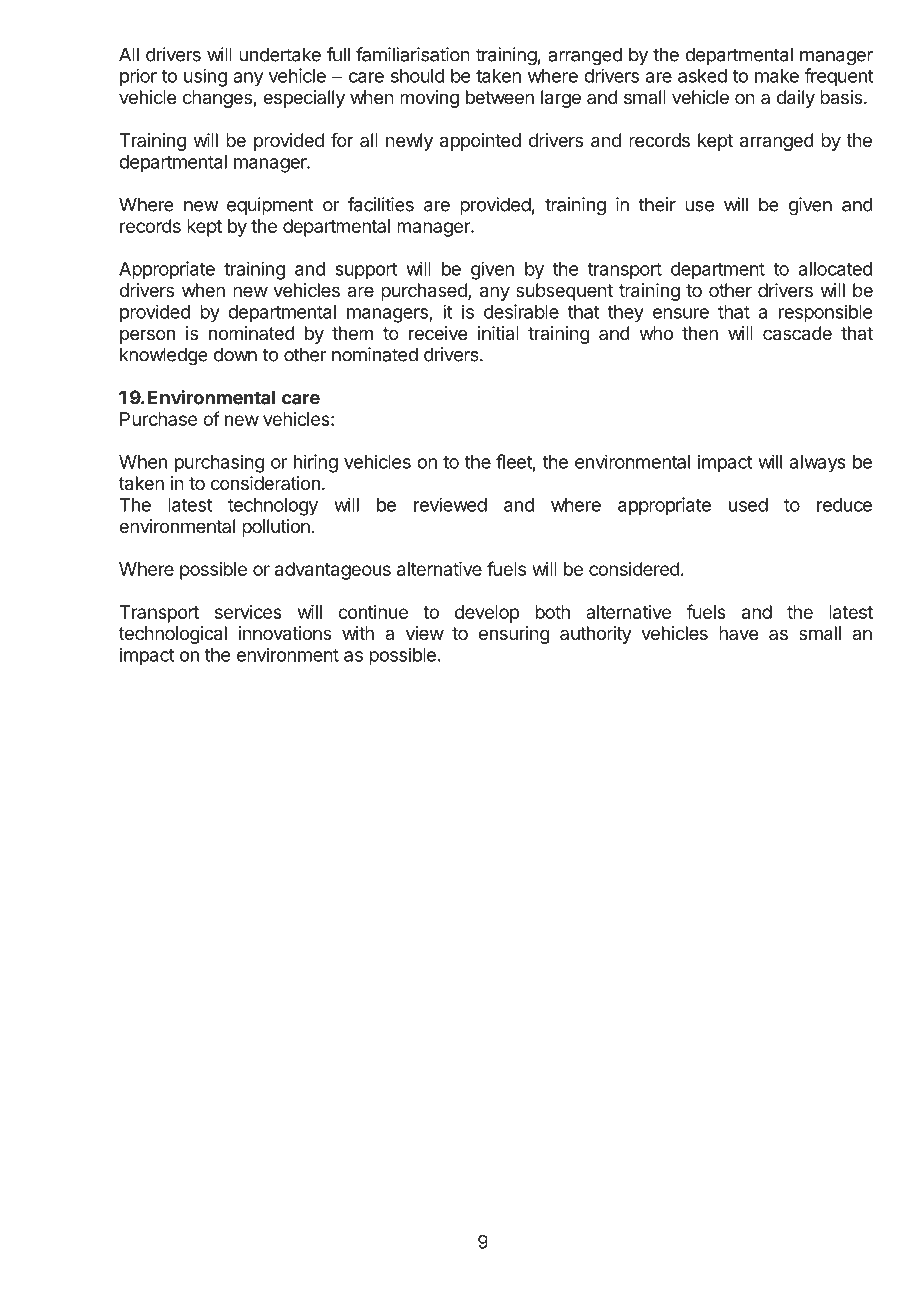 This screenshot has height=1308, width=924. Describe the element at coordinates (500, 97) in the screenshot. I see `between` at that location.
